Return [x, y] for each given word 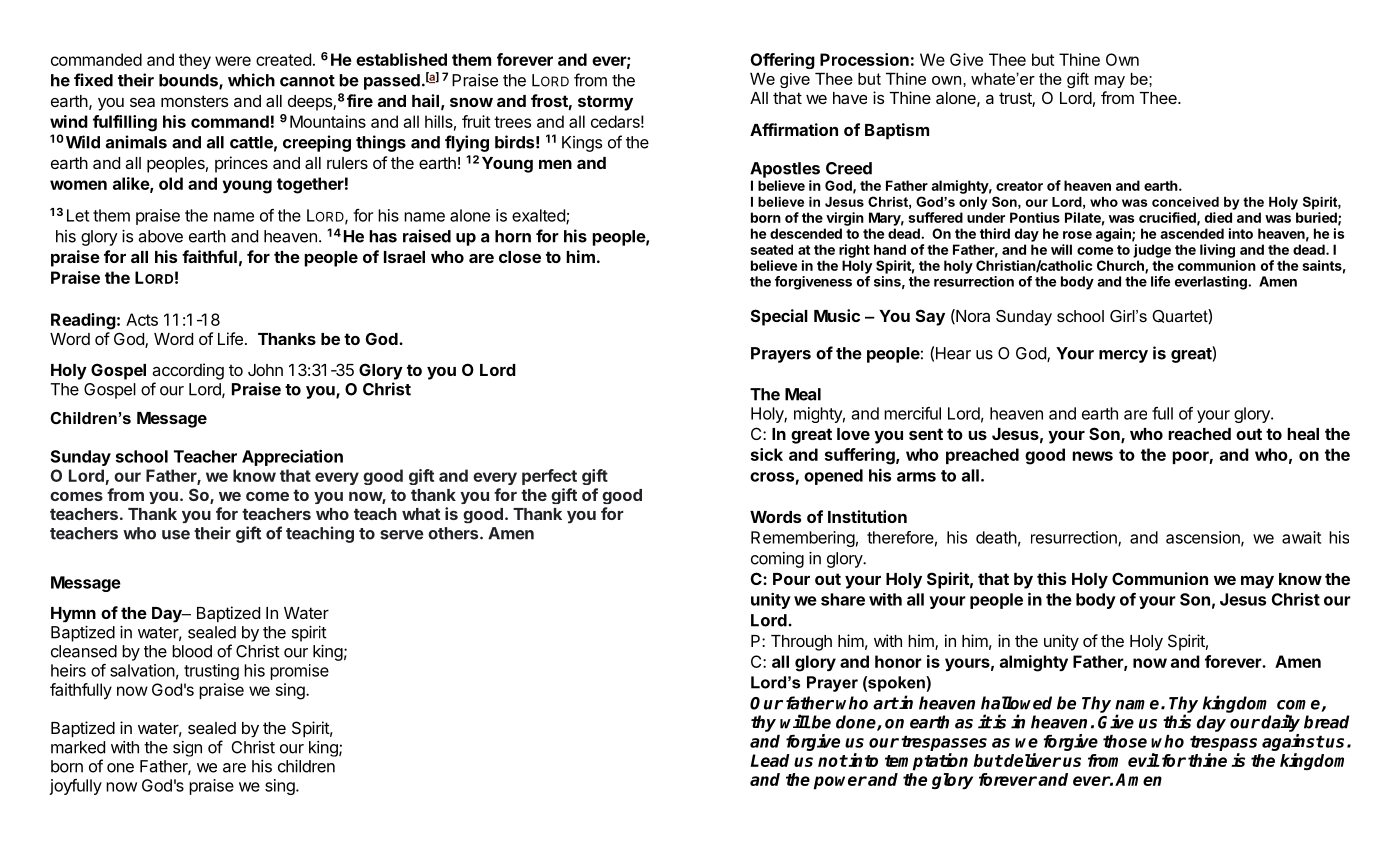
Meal [803, 394]
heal [1303, 434]
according [188, 371]
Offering [783, 61]
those [1125, 741]
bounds [189, 81]
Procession [864, 59]
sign [187, 749]
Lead [770, 760]
